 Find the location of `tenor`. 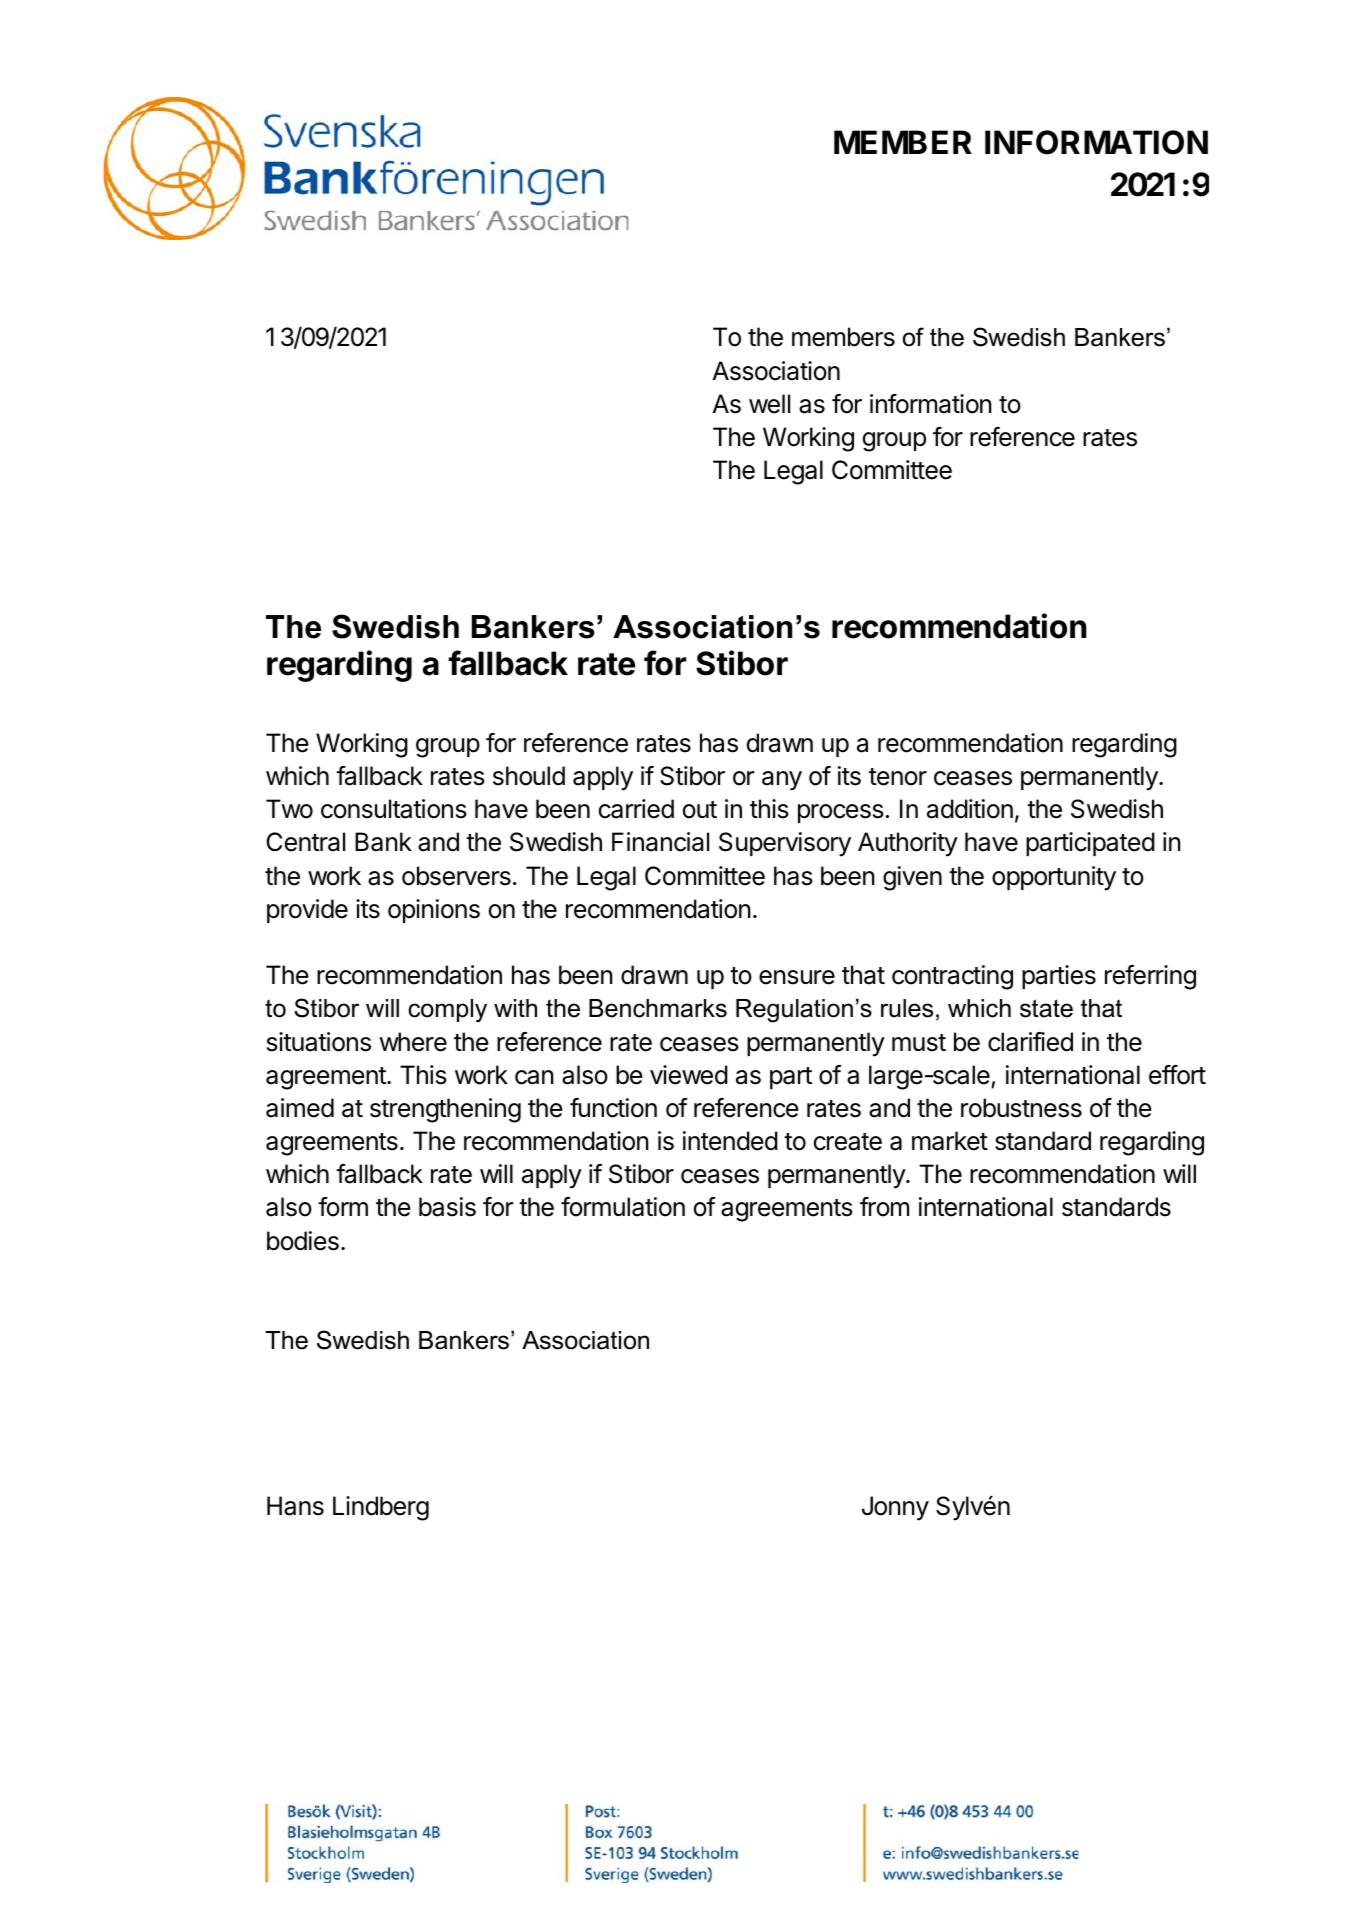

tenor is located at coordinates (898, 777).
